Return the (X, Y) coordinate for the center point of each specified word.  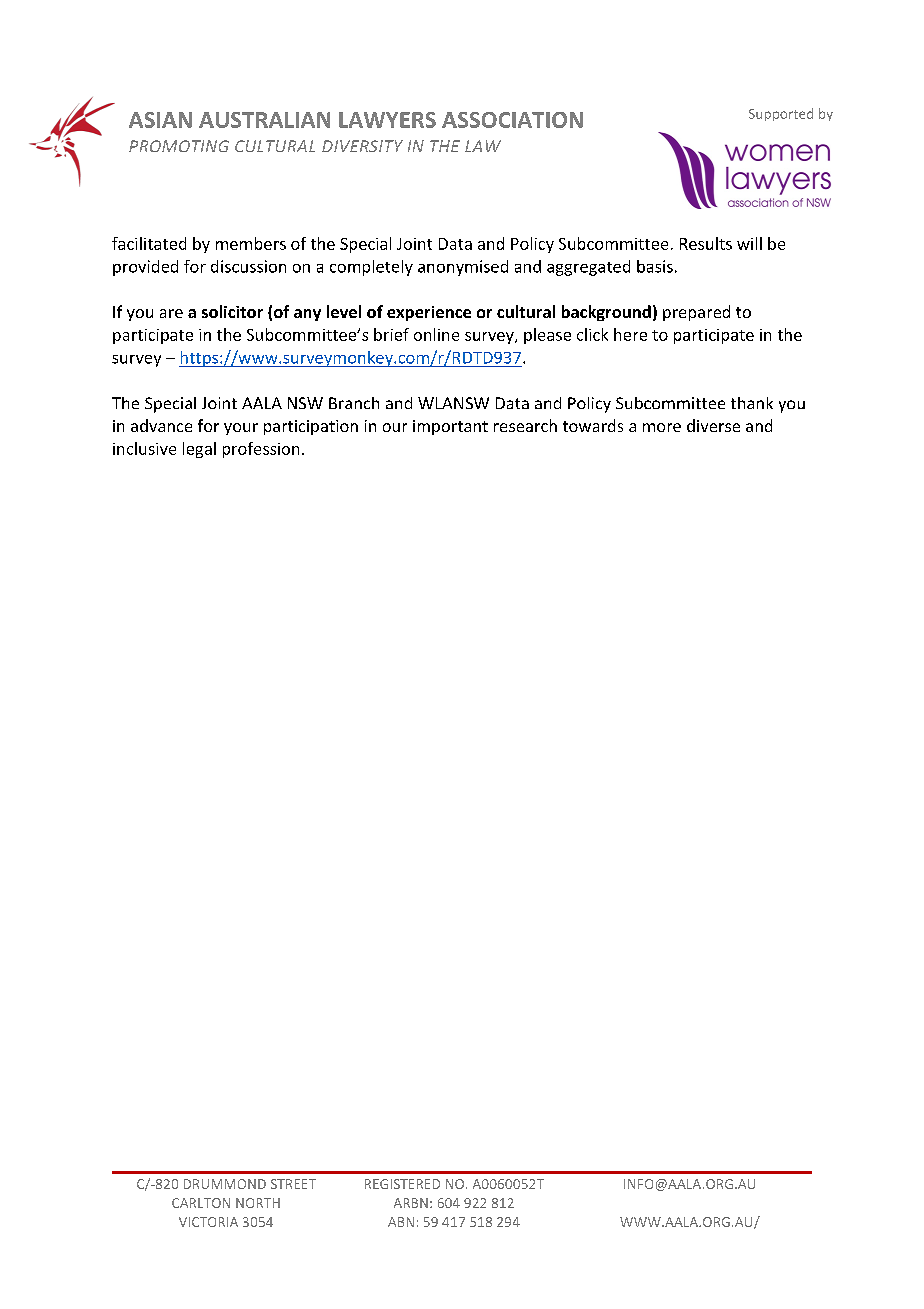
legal (199, 450)
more (662, 427)
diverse (713, 425)
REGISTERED (402, 1184)
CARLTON (201, 1203)
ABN (401, 1222)
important (450, 427)
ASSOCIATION (512, 120)
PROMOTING (179, 146)
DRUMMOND (225, 1184)
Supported (781, 114)
